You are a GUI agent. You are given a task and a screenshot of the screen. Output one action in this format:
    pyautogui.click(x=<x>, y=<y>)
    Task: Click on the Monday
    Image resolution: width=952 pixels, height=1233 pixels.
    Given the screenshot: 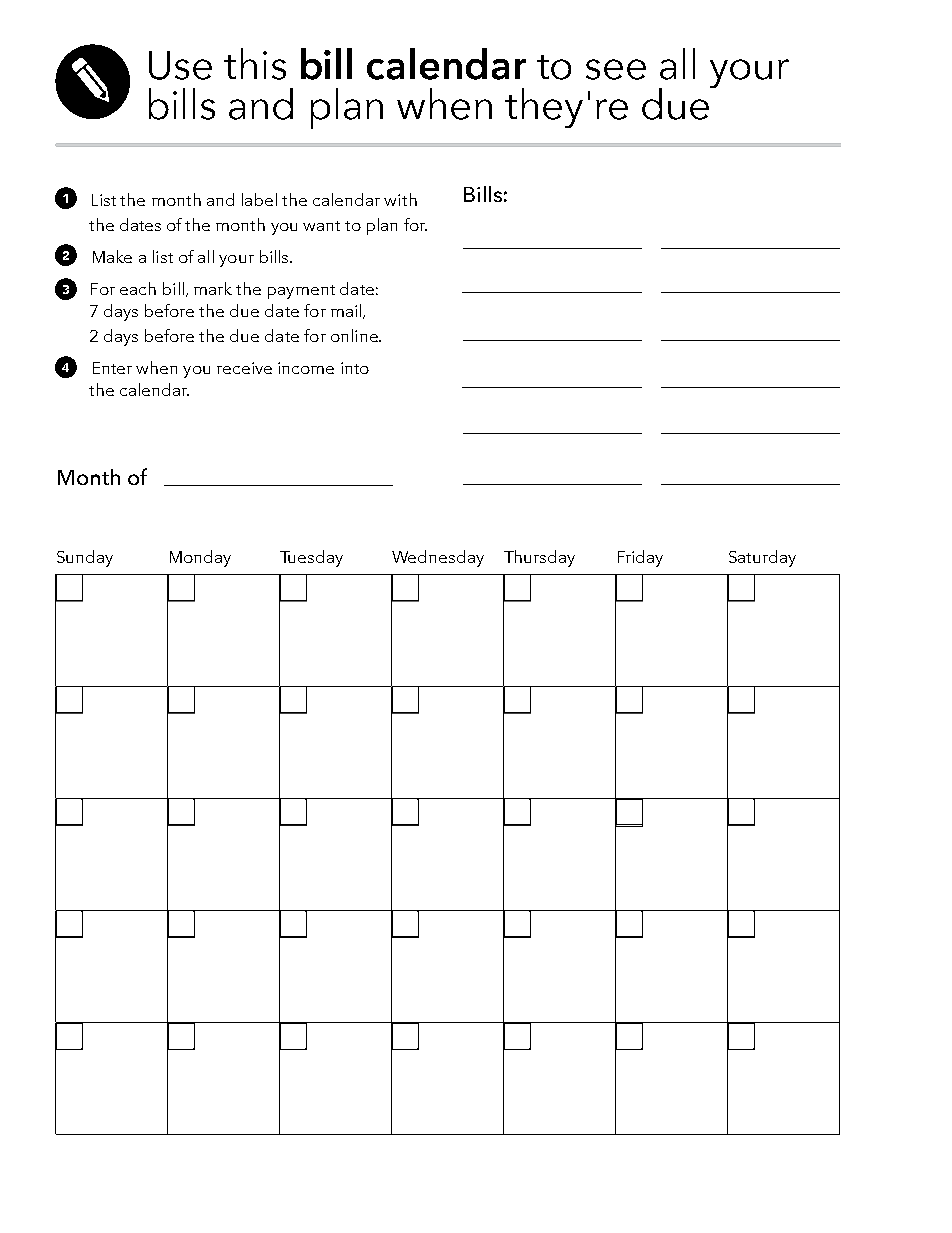 What is the action you would take?
    pyautogui.click(x=200, y=558)
